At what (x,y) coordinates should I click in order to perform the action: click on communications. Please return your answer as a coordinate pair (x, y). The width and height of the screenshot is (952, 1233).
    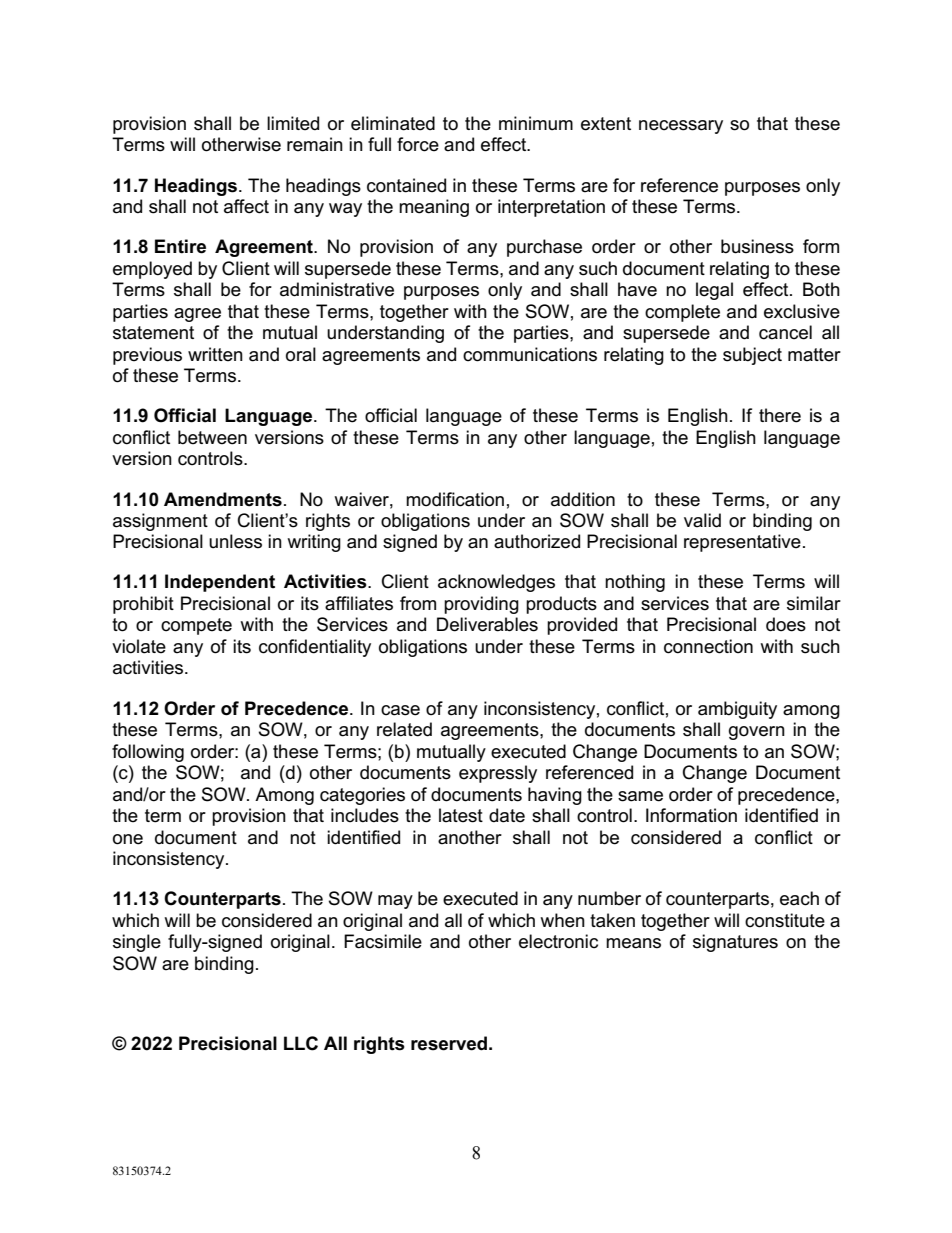
    Looking at the image, I should click on (530, 354).
